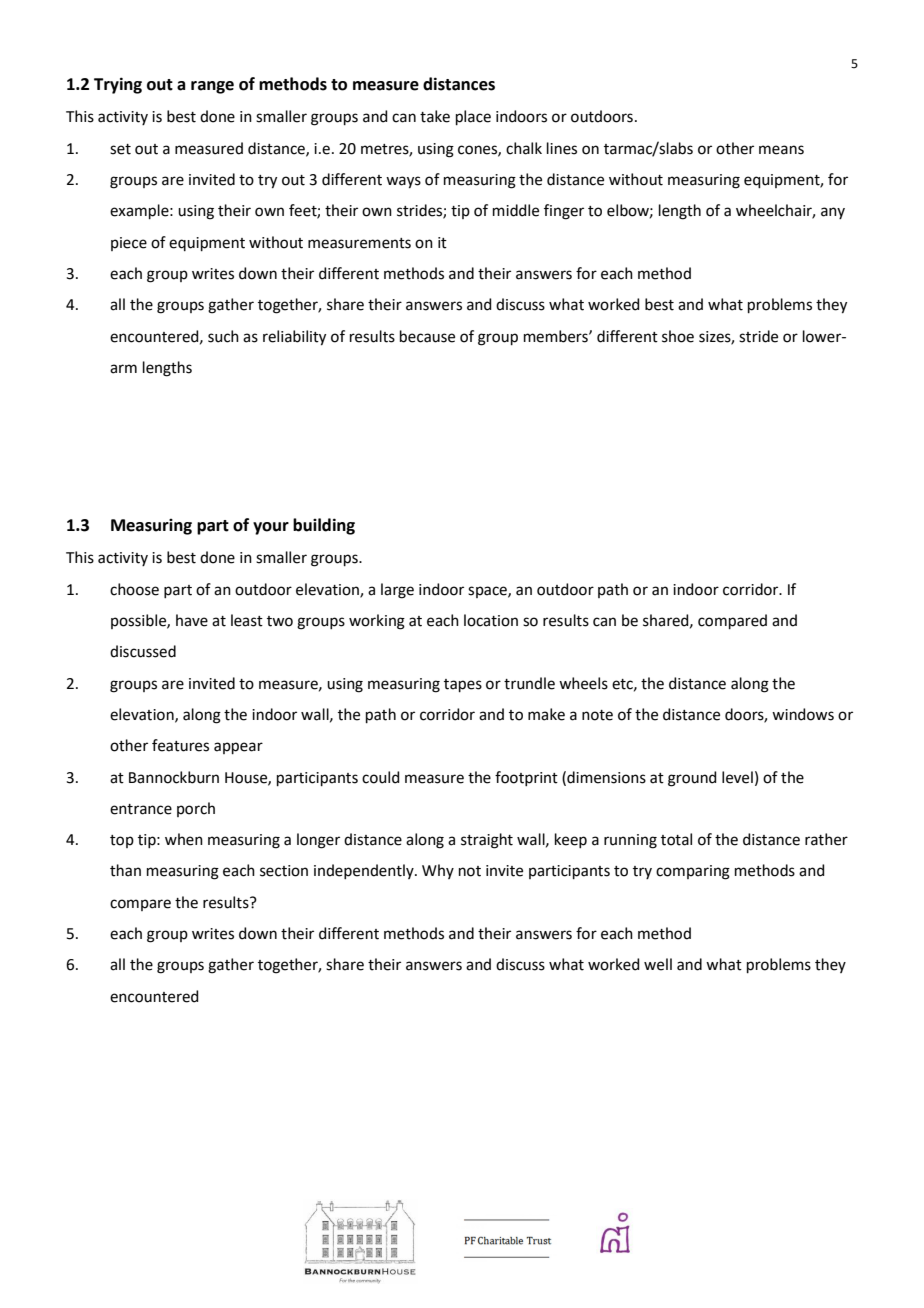 The image size is (924, 1308). I want to click on your, so click(271, 528).
